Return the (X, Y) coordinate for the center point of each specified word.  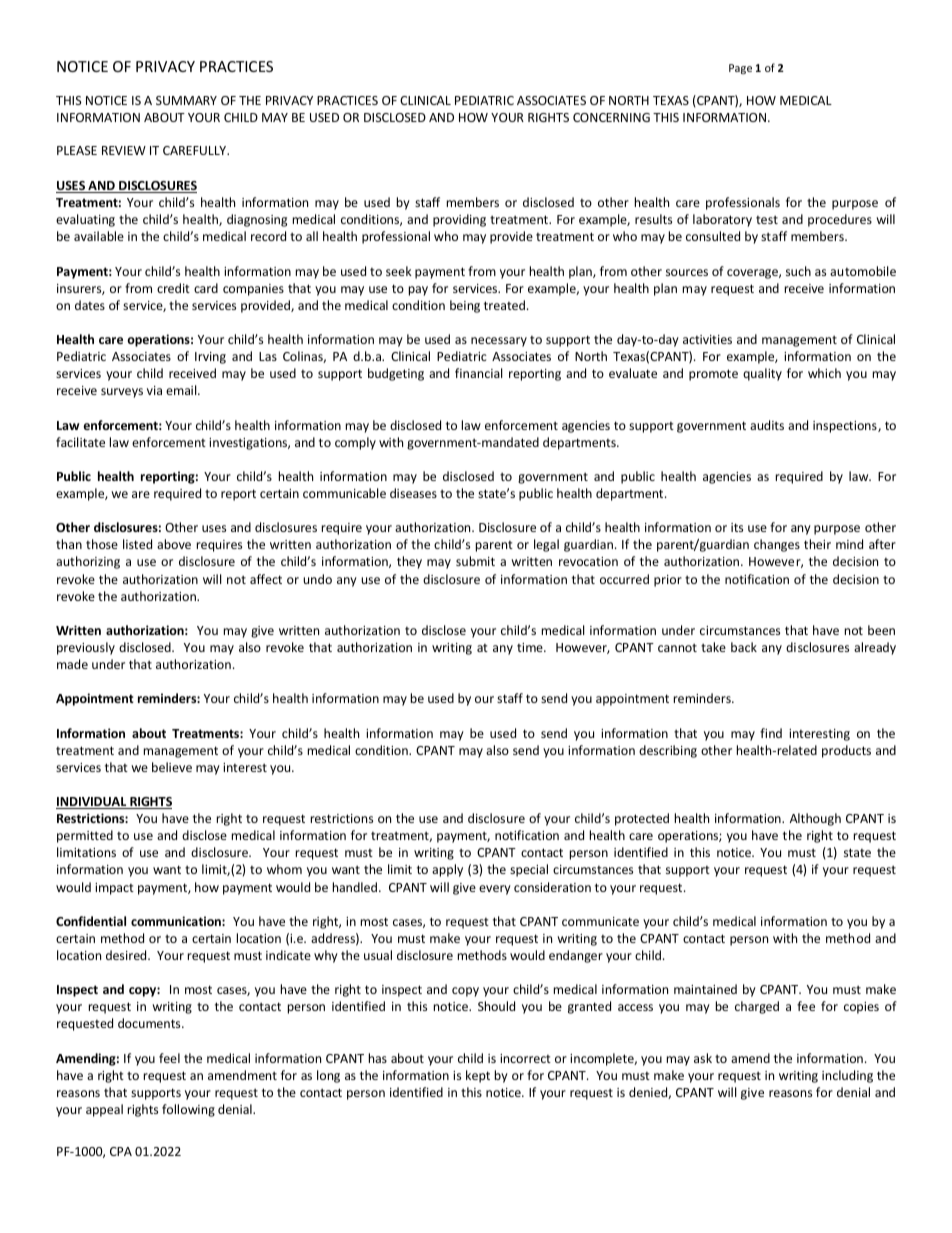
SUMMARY (186, 100)
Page (740, 69)
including (847, 1076)
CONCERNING (611, 117)
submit (475, 561)
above (174, 544)
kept (478, 1076)
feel (169, 1058)
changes (777, 545)
